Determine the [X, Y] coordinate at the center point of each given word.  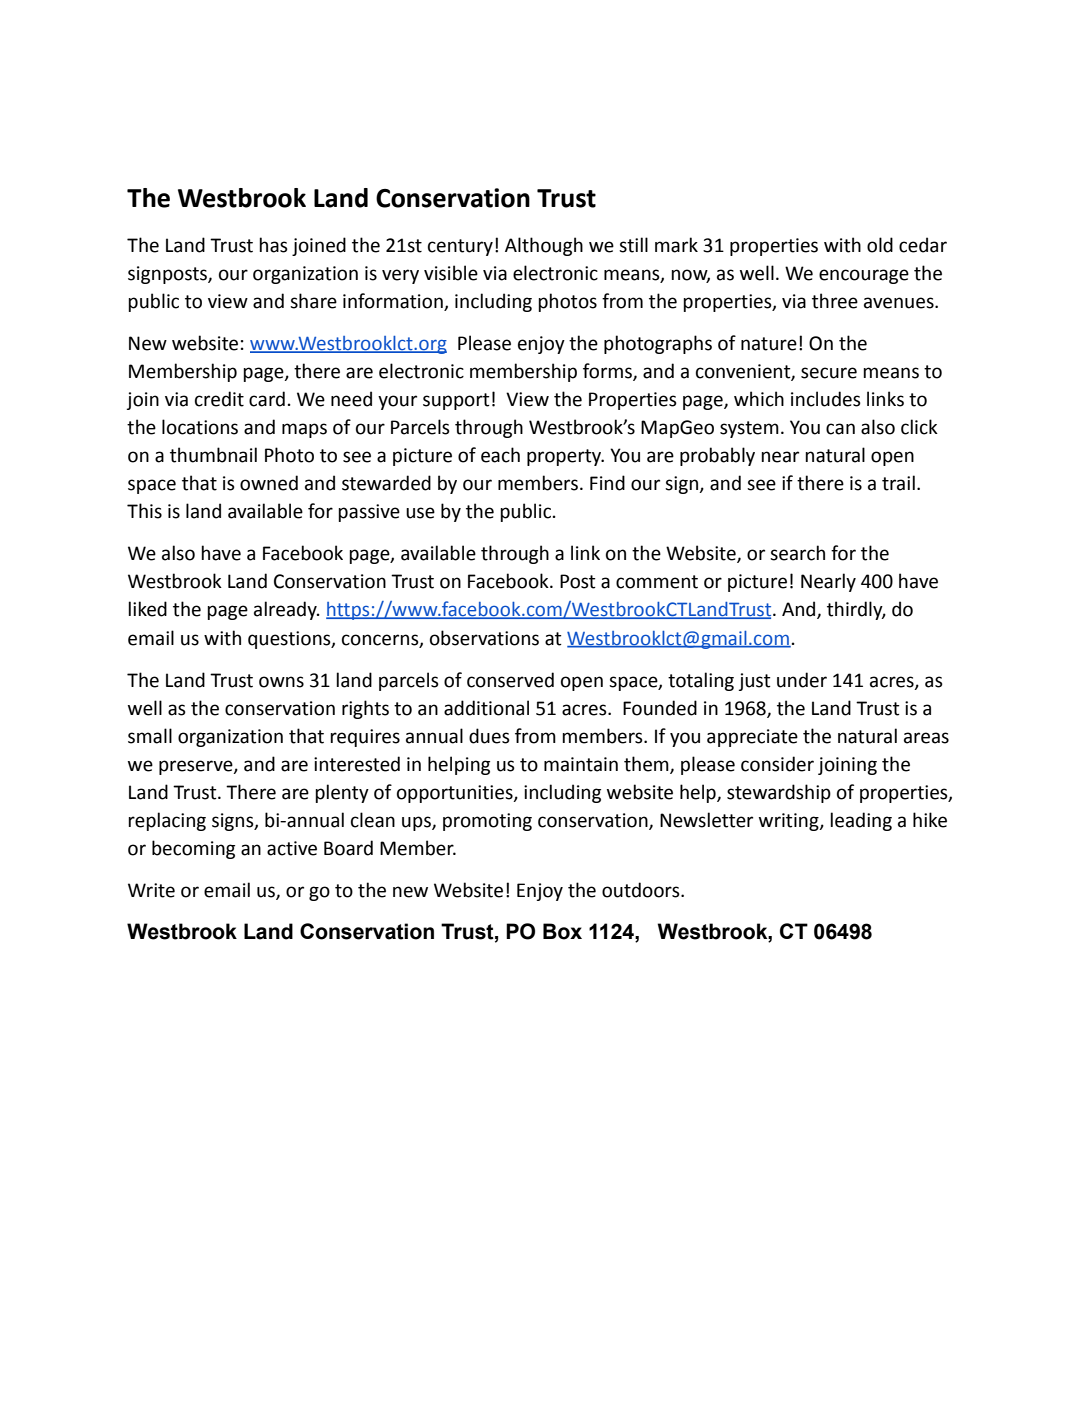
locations [200, 427]
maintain [581, 764]
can [840, 429]
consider [777, 764]
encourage [864, 276]
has [273, 245]
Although [544, 246]
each [500, 455]
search [797, 553]
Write [151, 890]
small [150, 736]
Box [562, 931]
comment [657, 582]
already [286, 610]
